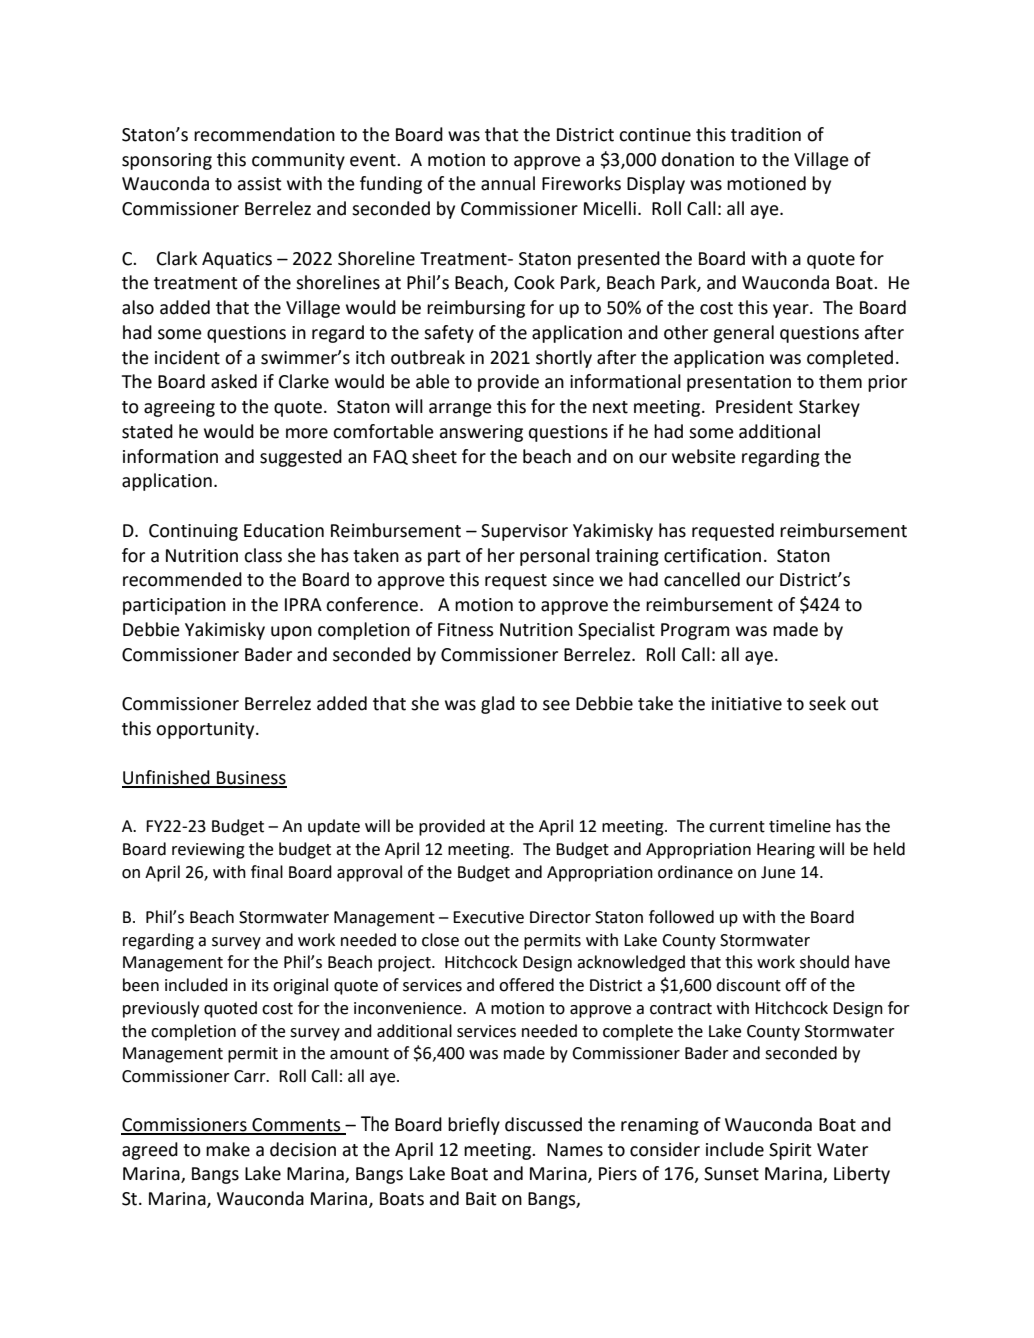 The height and width of the screenshot is (1338, 1034). What do you see at coordinates (488, 917) in the screenshot?
I see `Executive` at bounding box center [488, 917].
